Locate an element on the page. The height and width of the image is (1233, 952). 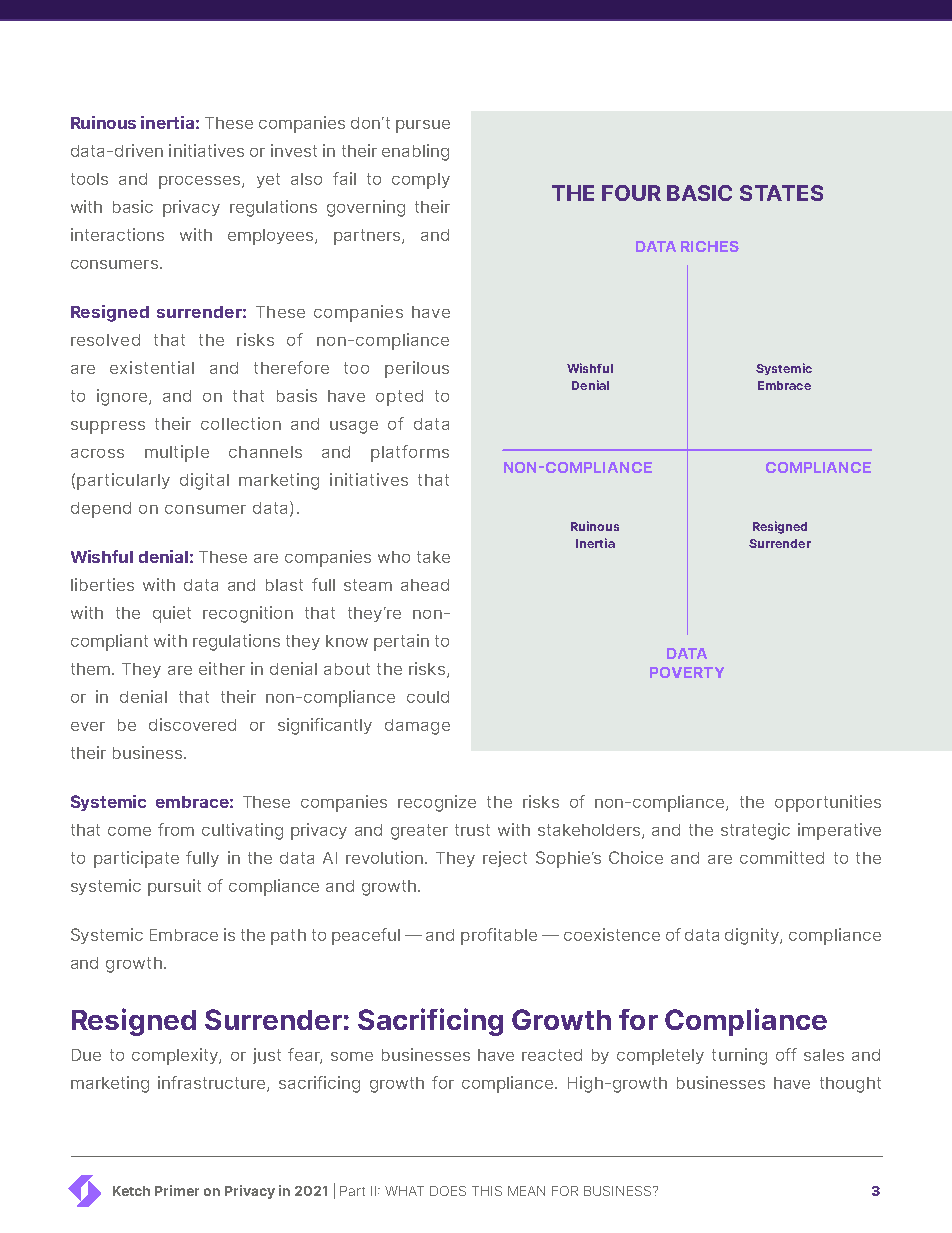
thought is located at coordinates (850, 1085).
